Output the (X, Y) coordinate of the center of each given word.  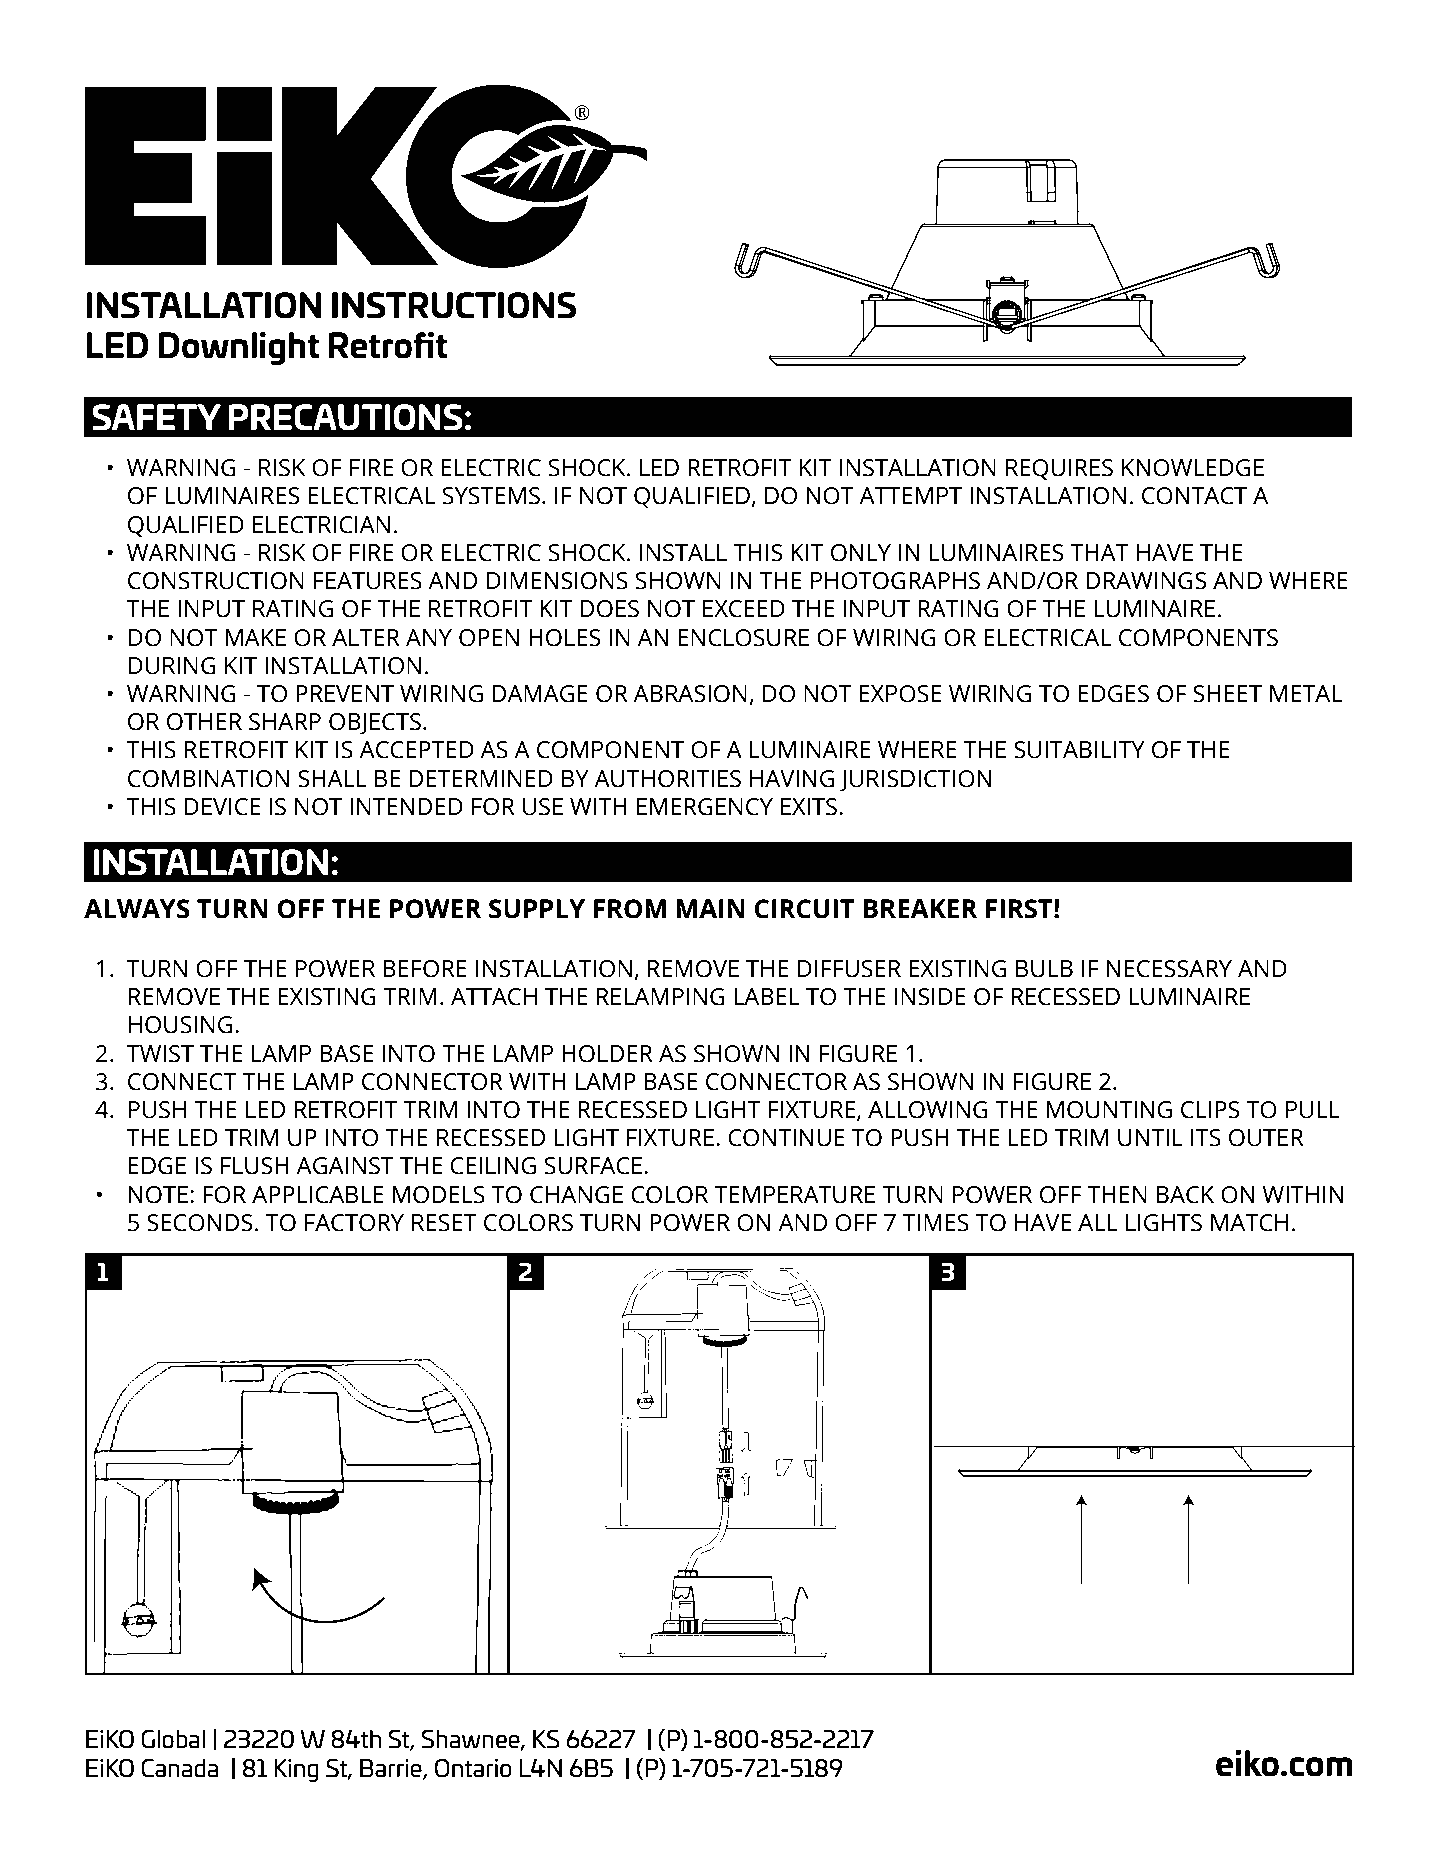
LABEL (767, 996)
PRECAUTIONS (346, 417)
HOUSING (180, 1025)
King (296, 1770)
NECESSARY (1169, 969)
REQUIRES (1059, 469)
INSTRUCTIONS (454, 305)
